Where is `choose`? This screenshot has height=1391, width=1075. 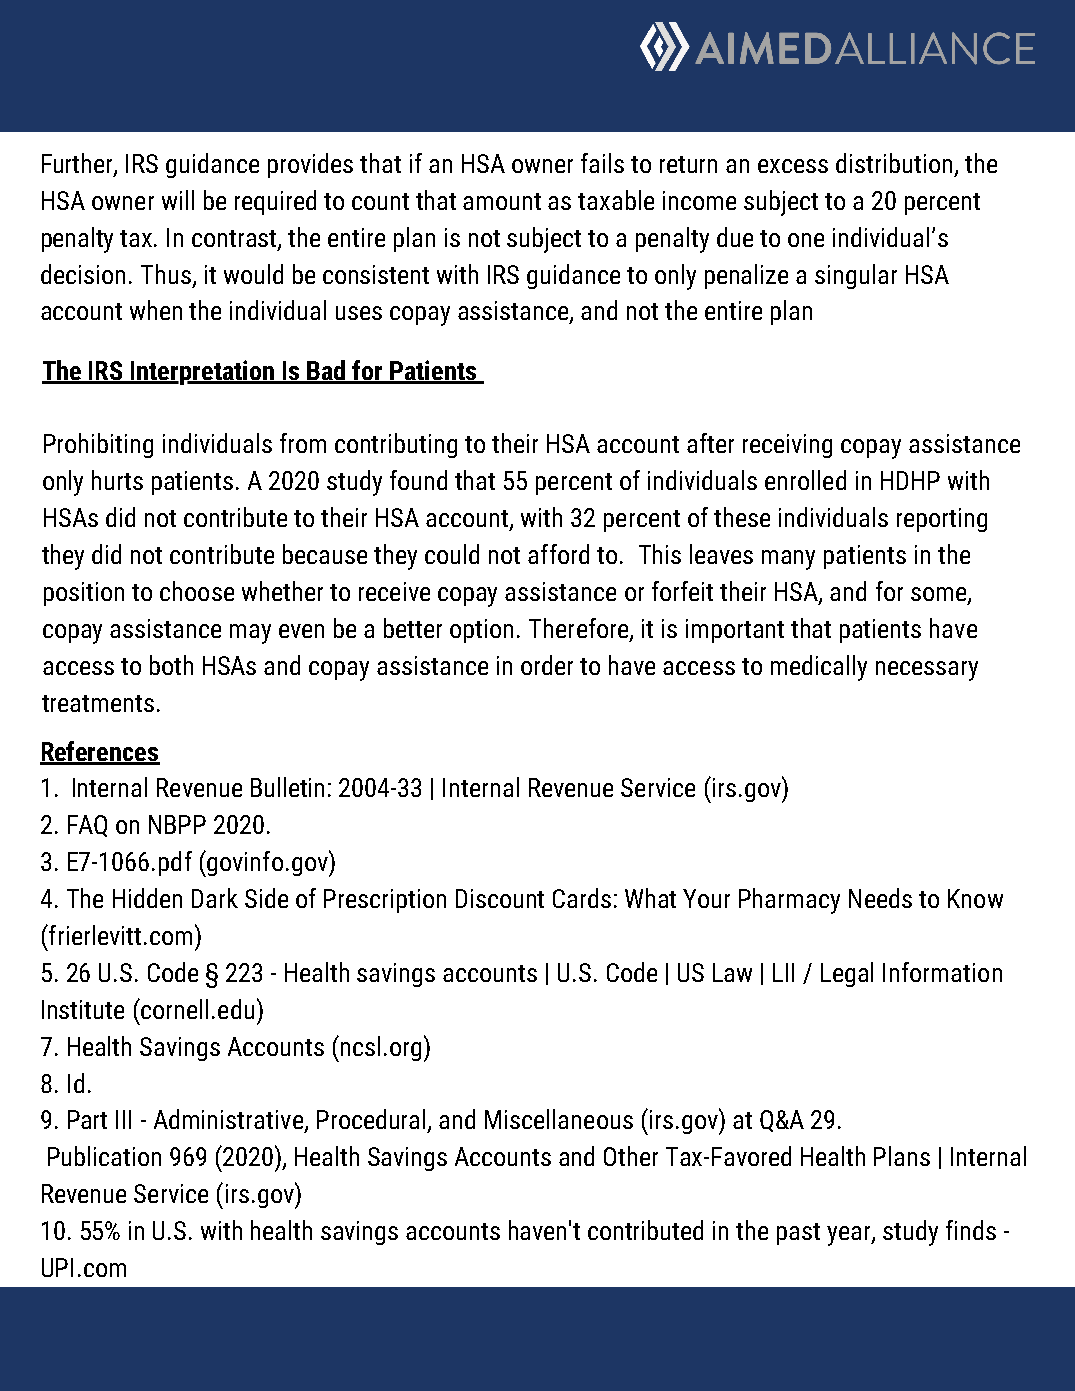
choose is located at coordinates (197, 591).
